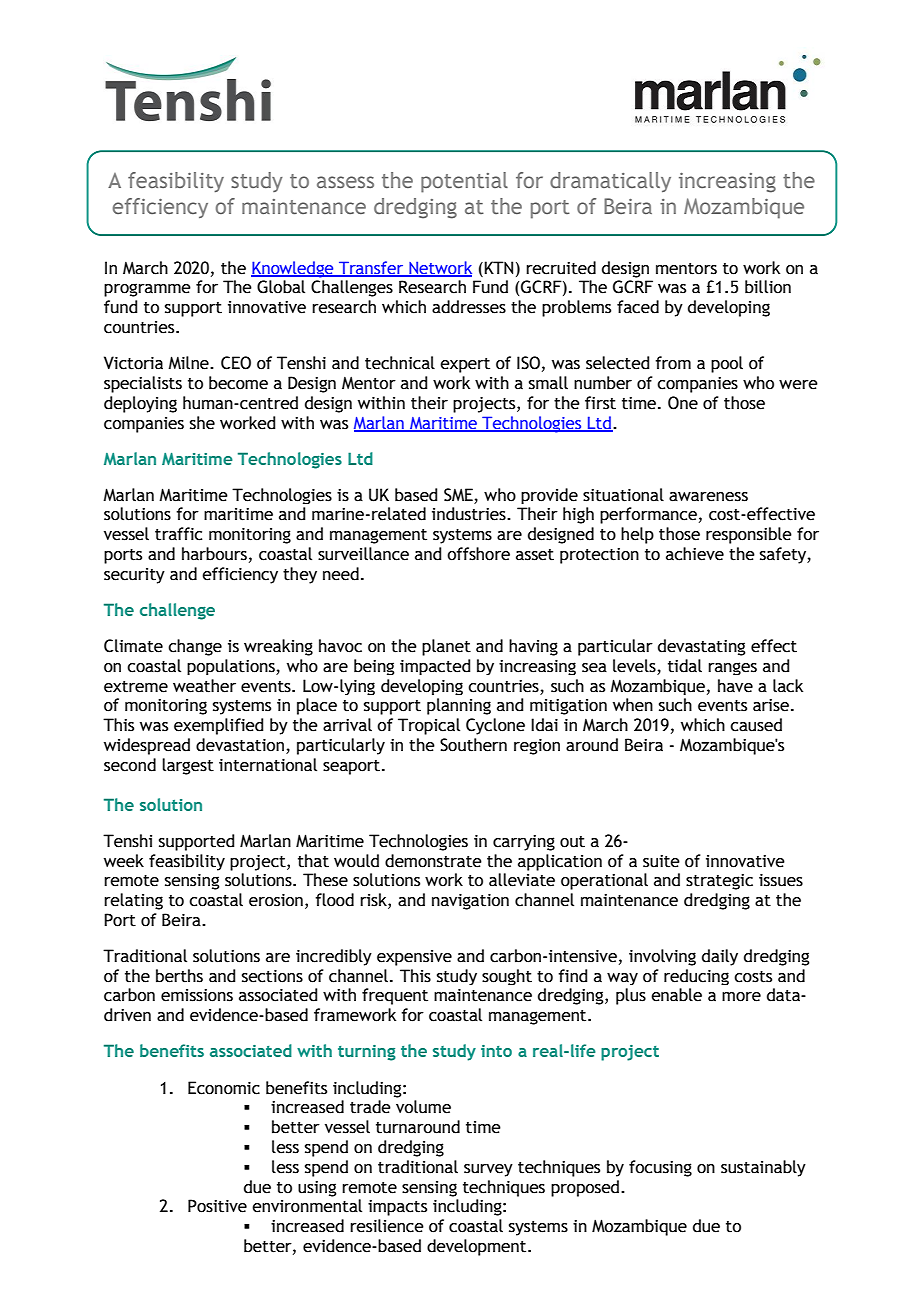 The height and width of the screenshot is (1308, 924). I want to click on Positive, so click(217, 1206).
